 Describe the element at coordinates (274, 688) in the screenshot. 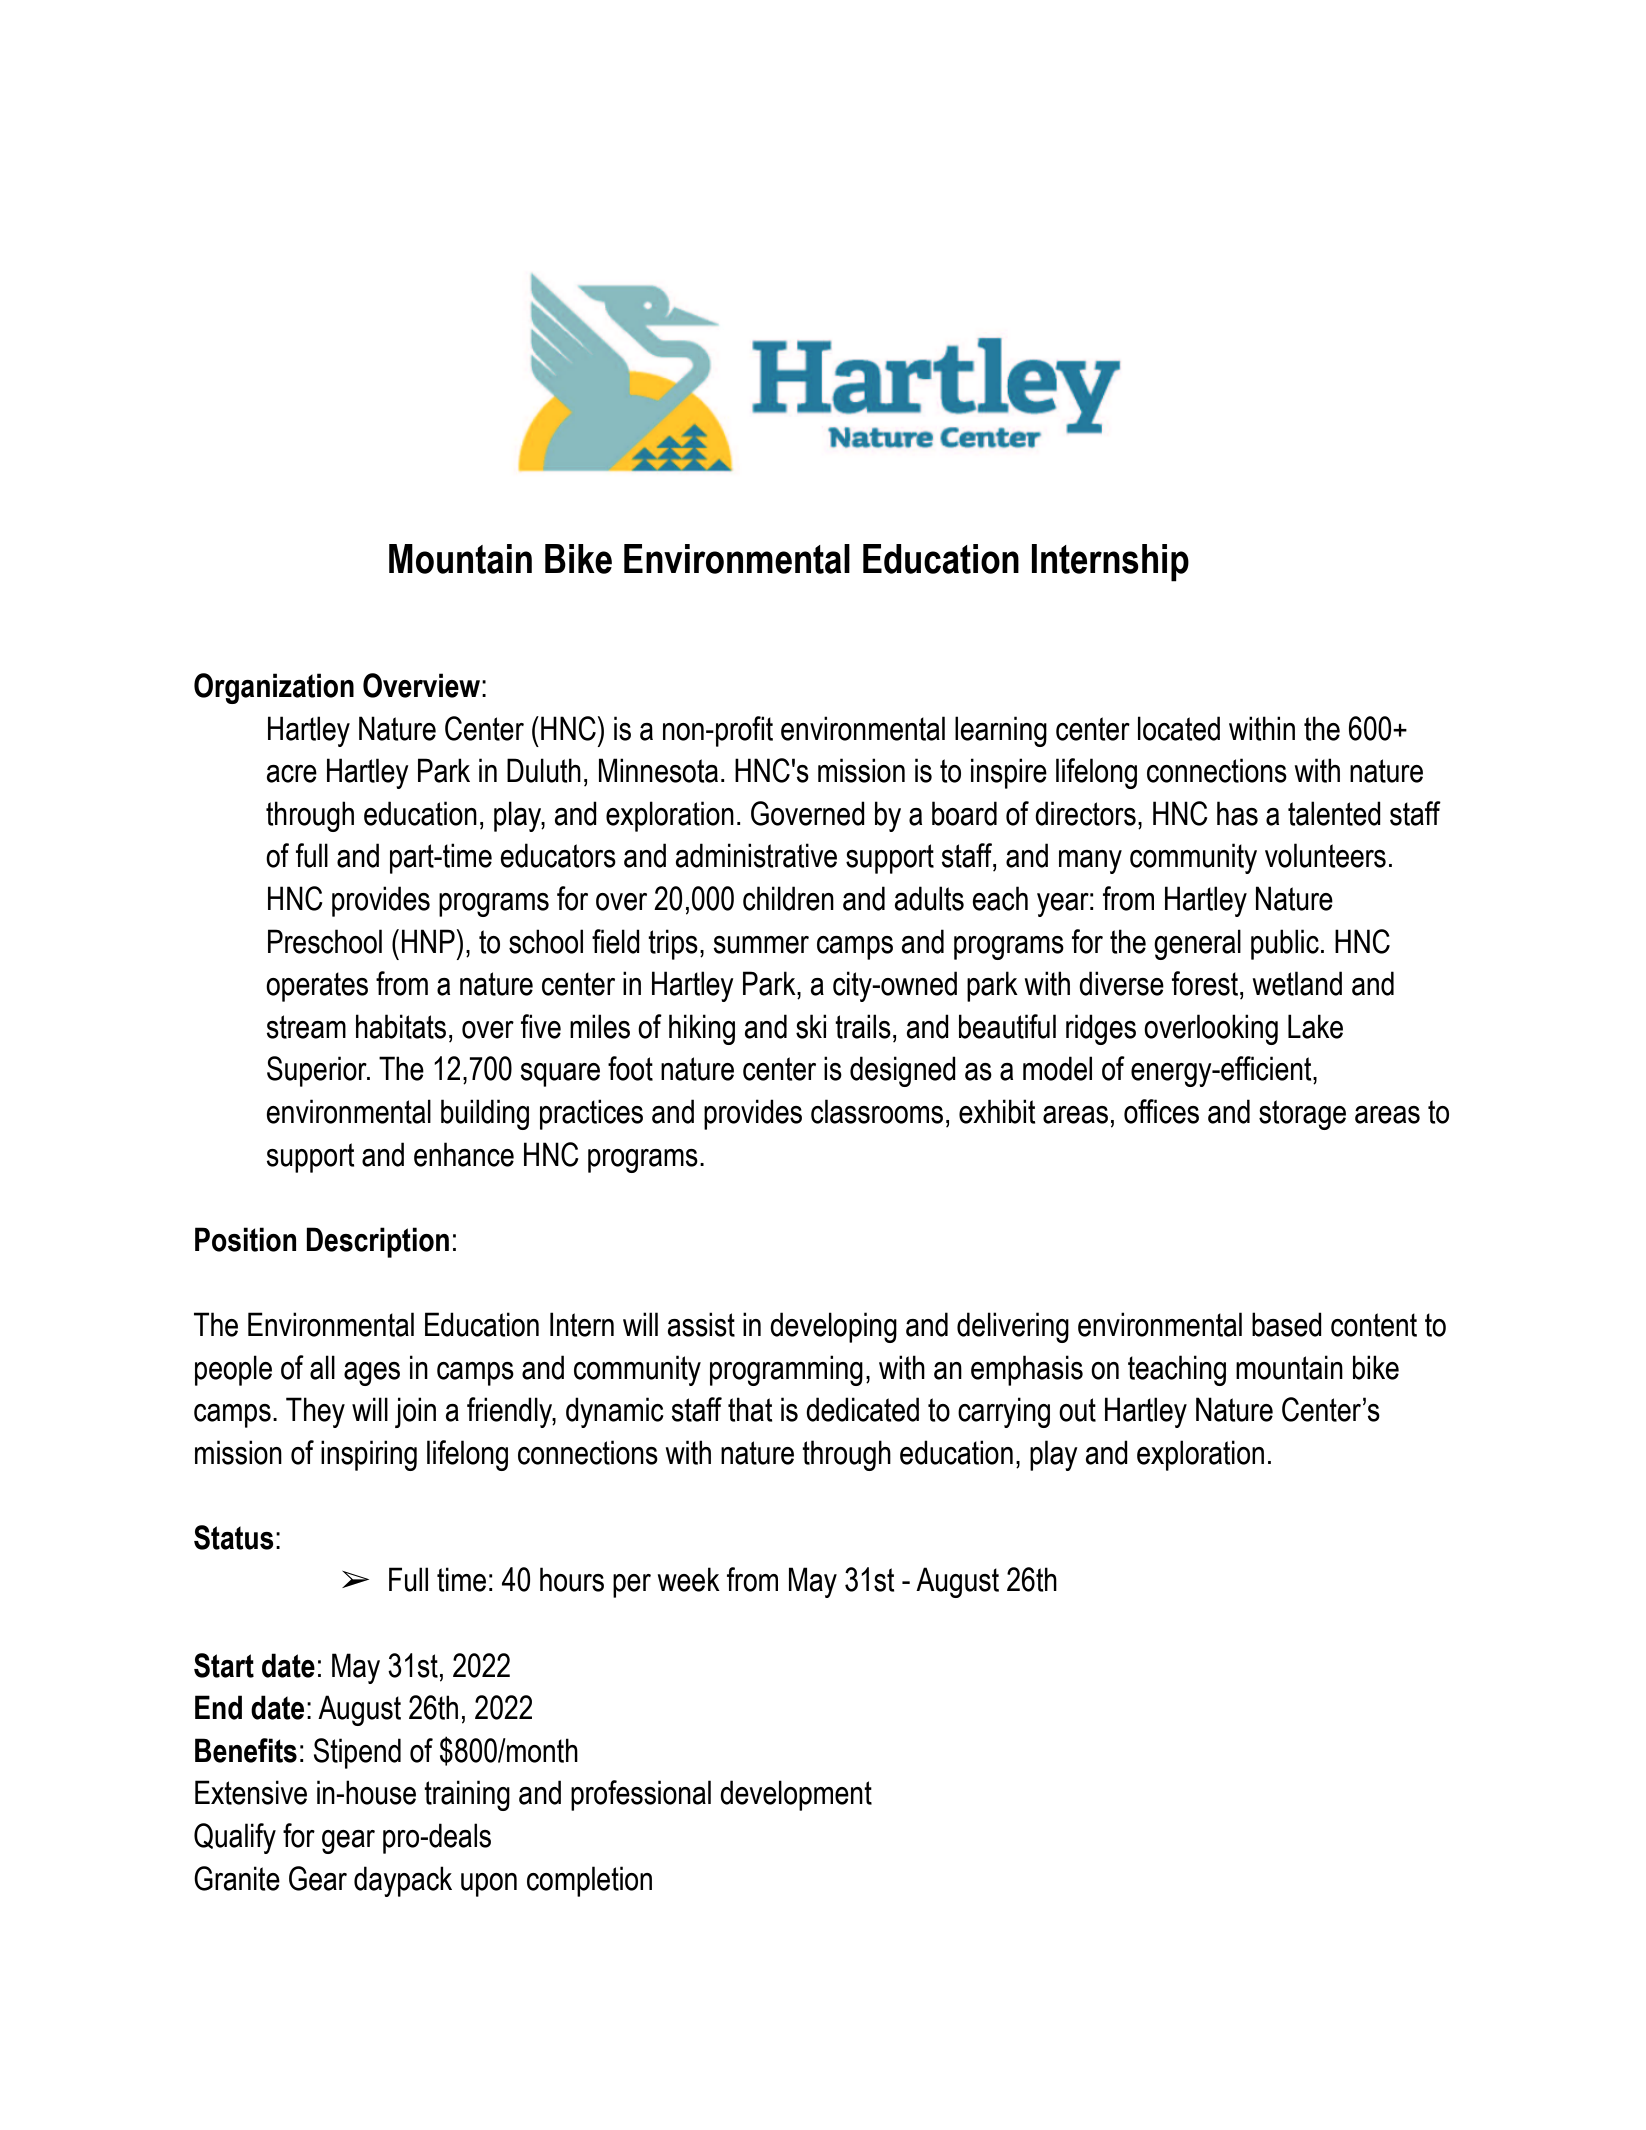

I see `Organization` at that location.
